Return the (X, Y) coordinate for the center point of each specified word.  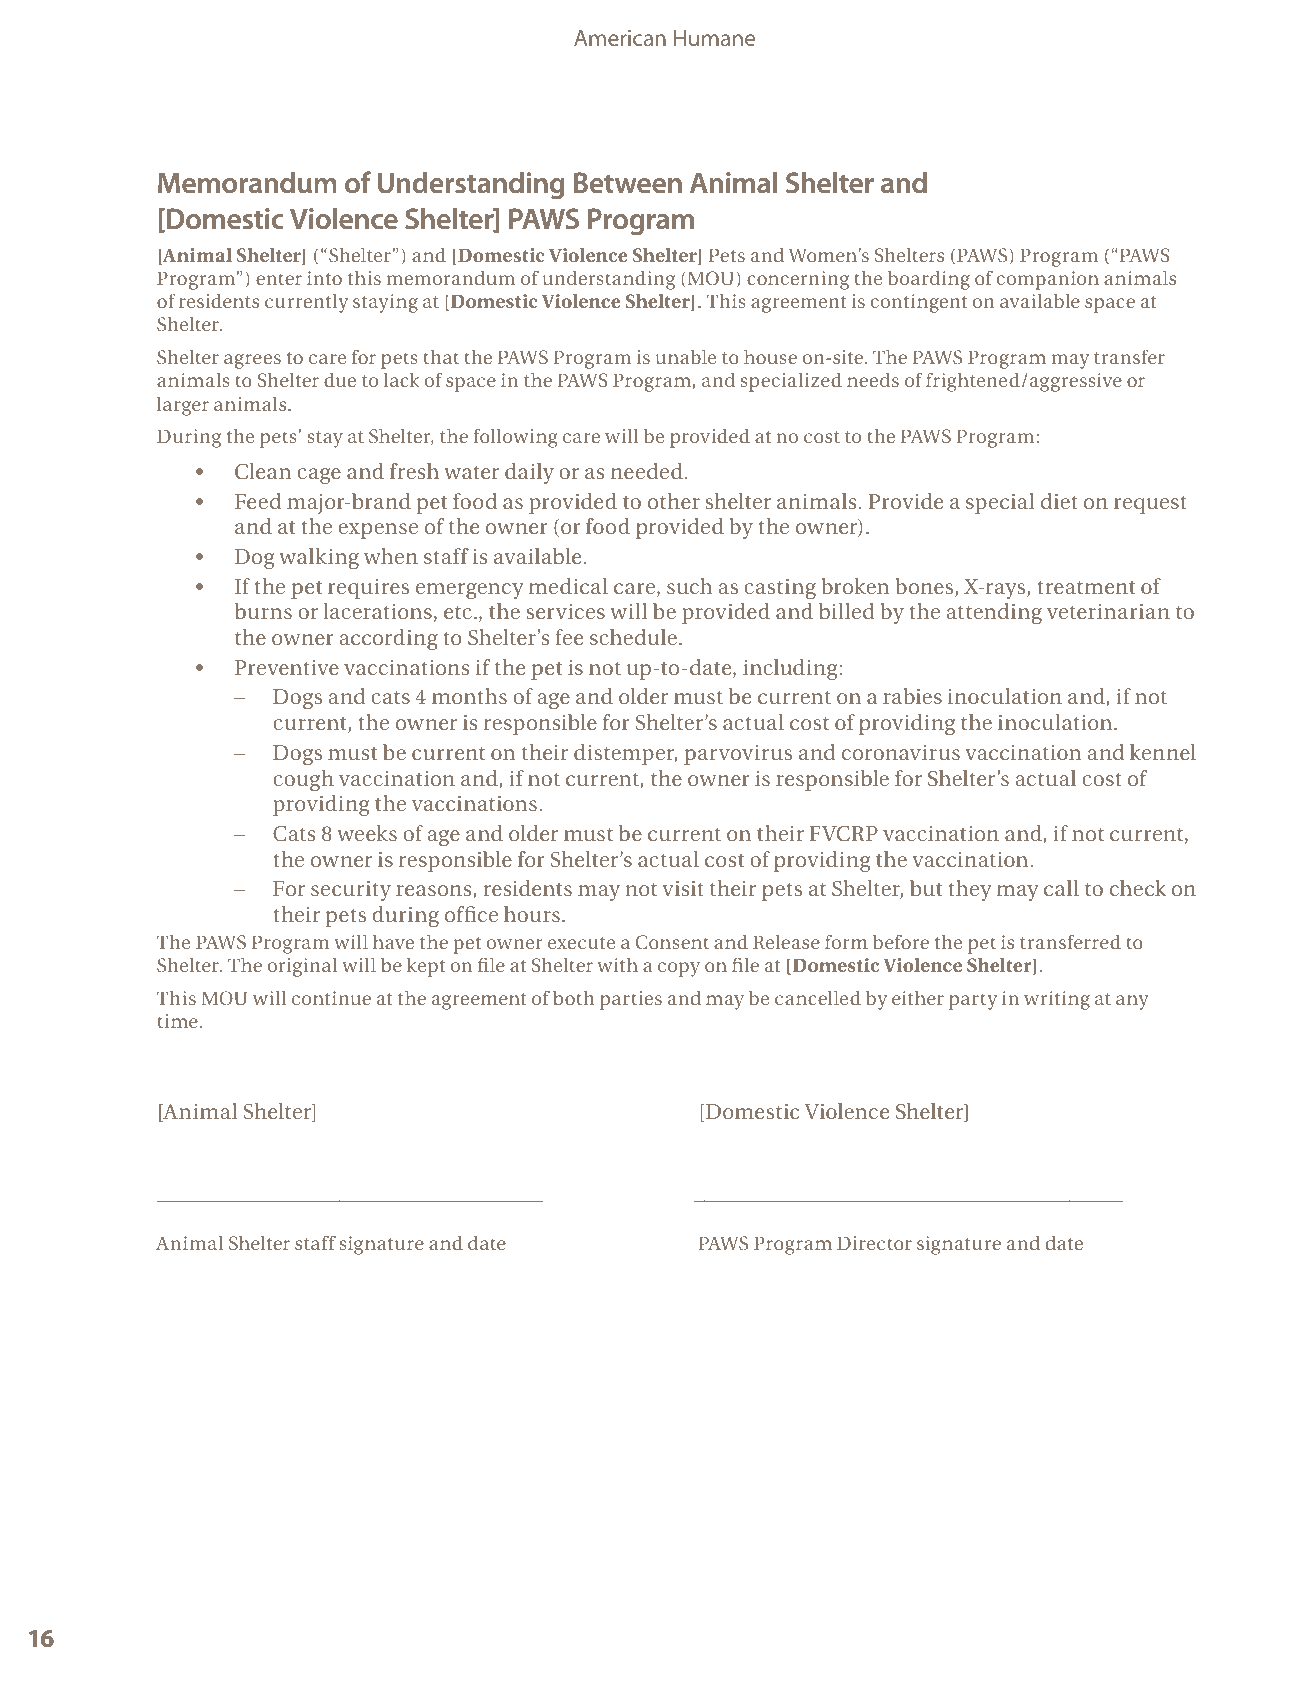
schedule (633, 637)
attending (994, 613)
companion (1048, 280)
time (177, 1021)
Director (874, 1243)
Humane (714, 38)
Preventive (287, 667)
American (620, 38)
